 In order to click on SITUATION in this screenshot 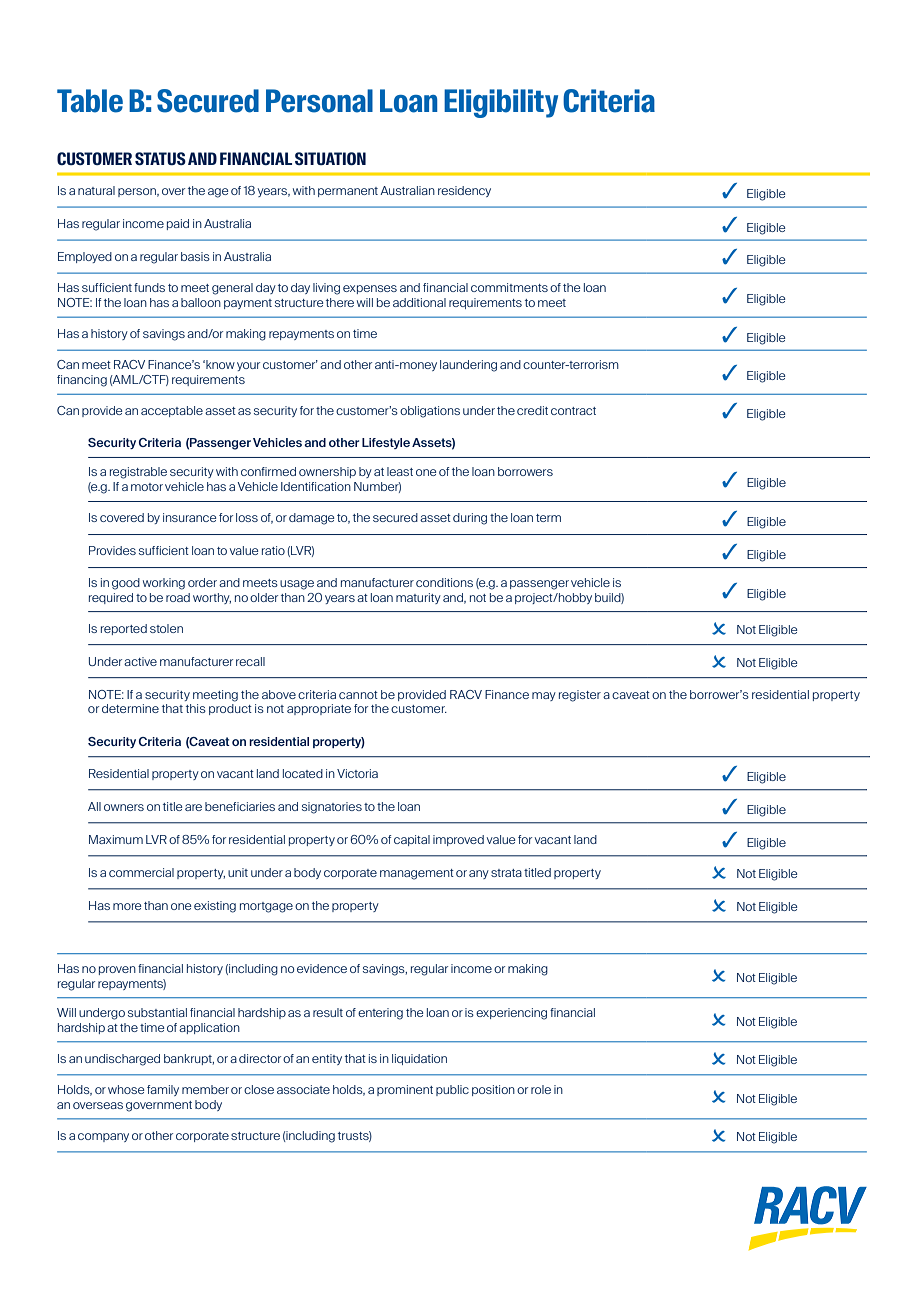, I will do `click(330, 158)`.
